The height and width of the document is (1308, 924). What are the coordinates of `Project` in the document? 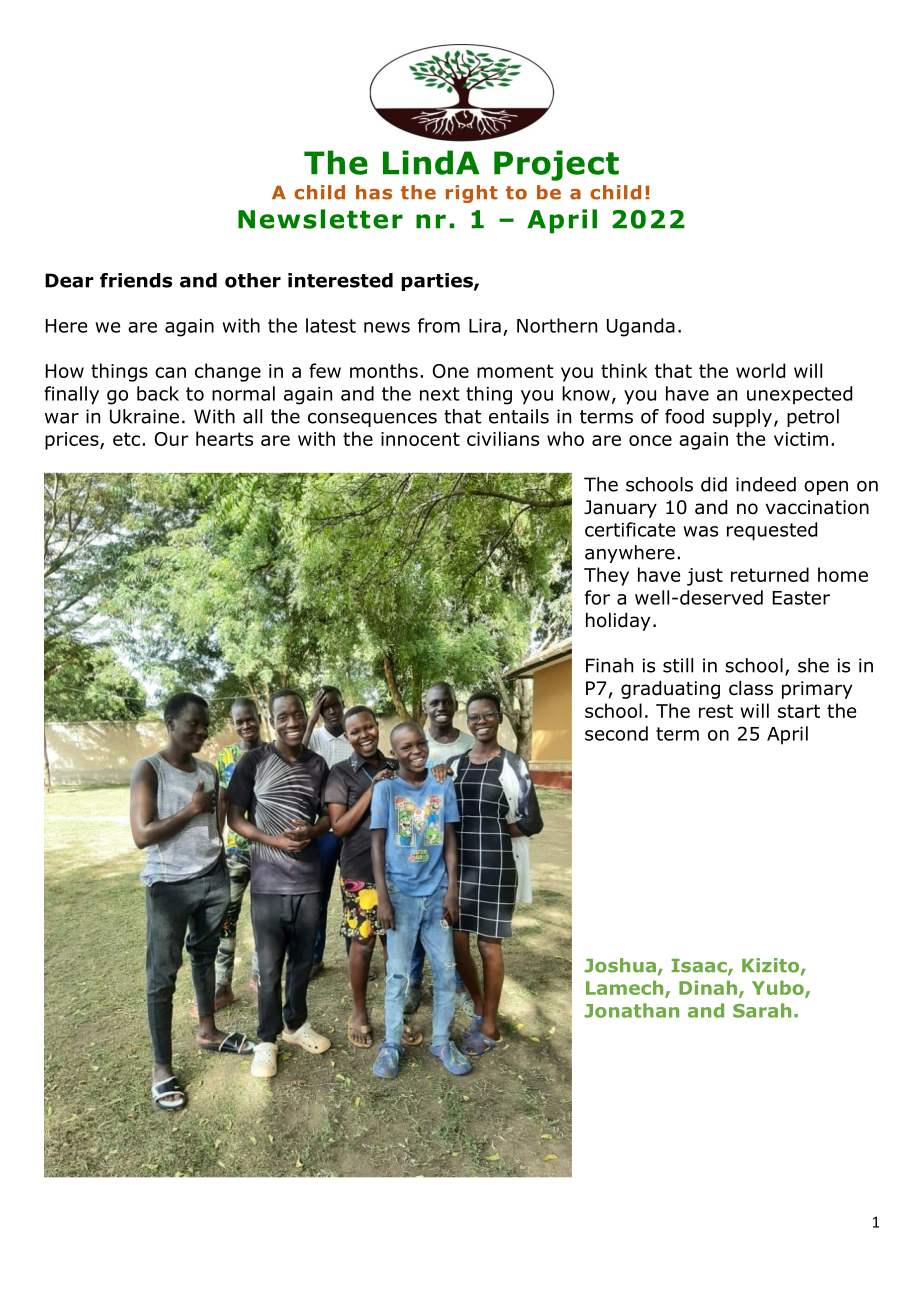 It's located at (556, 165).
